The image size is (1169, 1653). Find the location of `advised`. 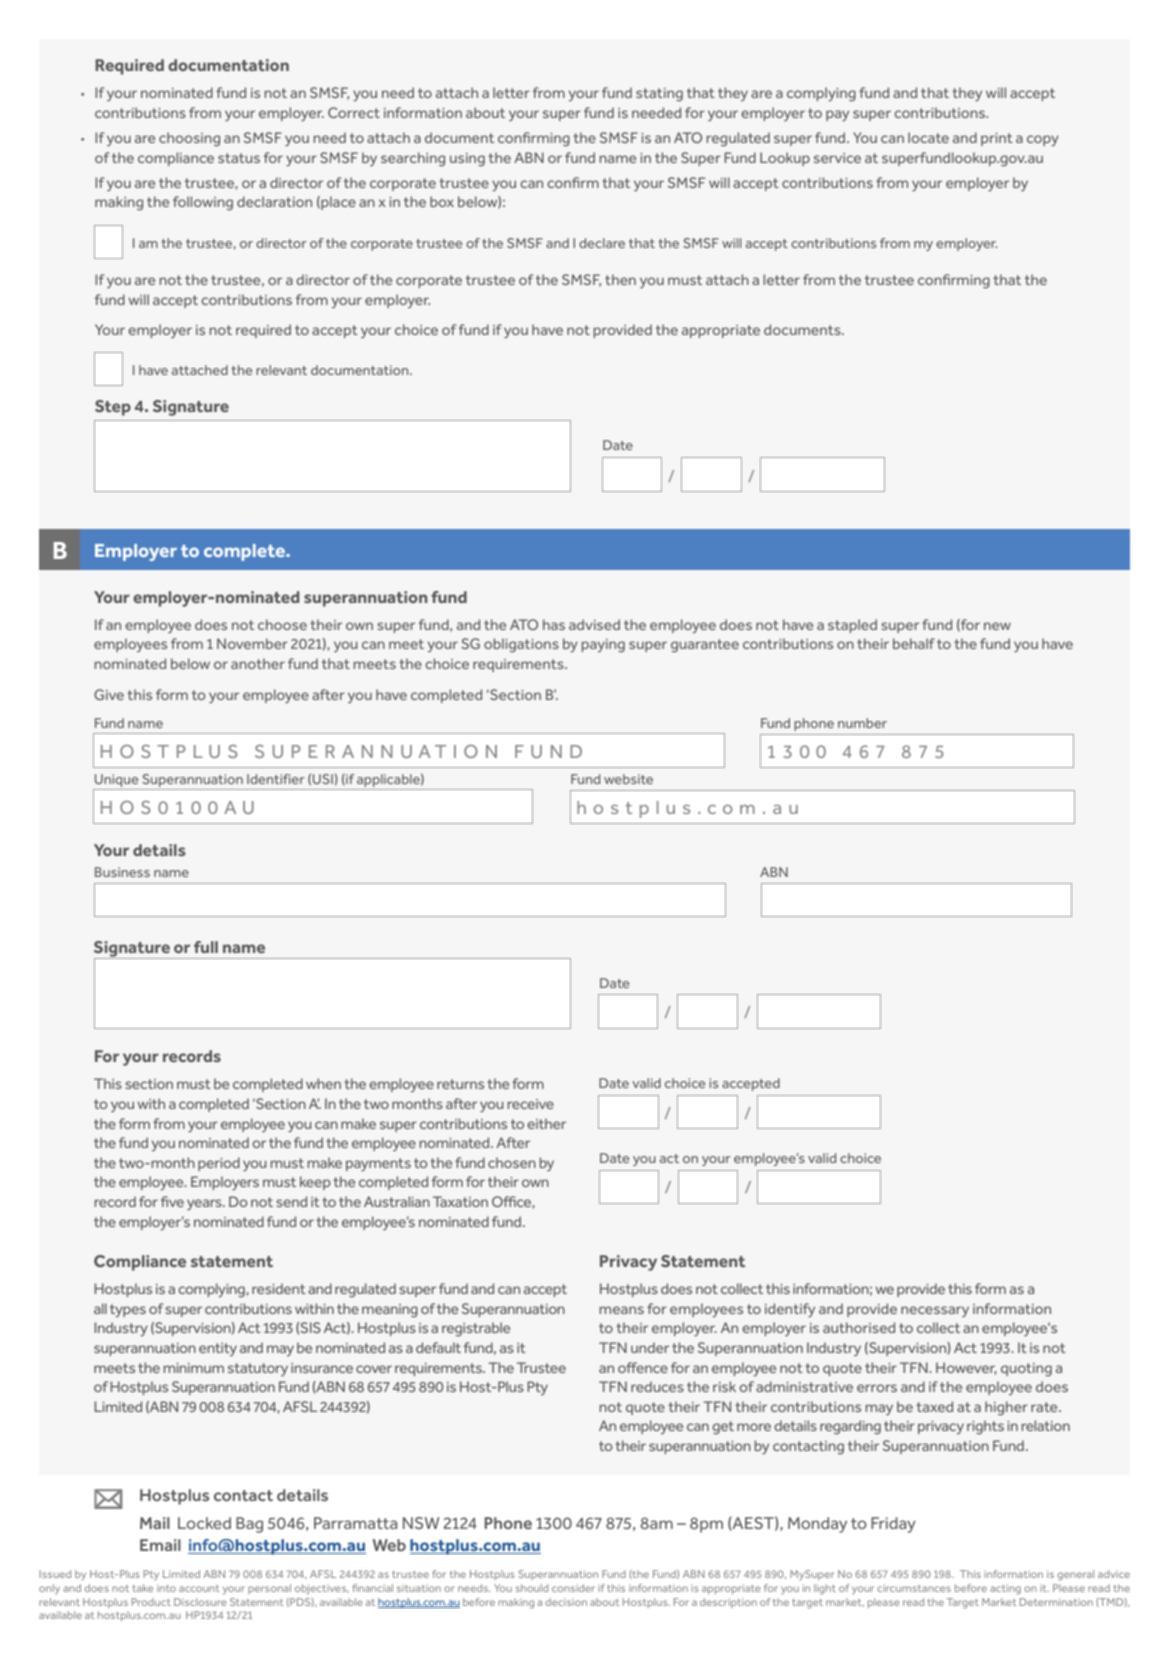

advised is located at coordinates (594, 624).
